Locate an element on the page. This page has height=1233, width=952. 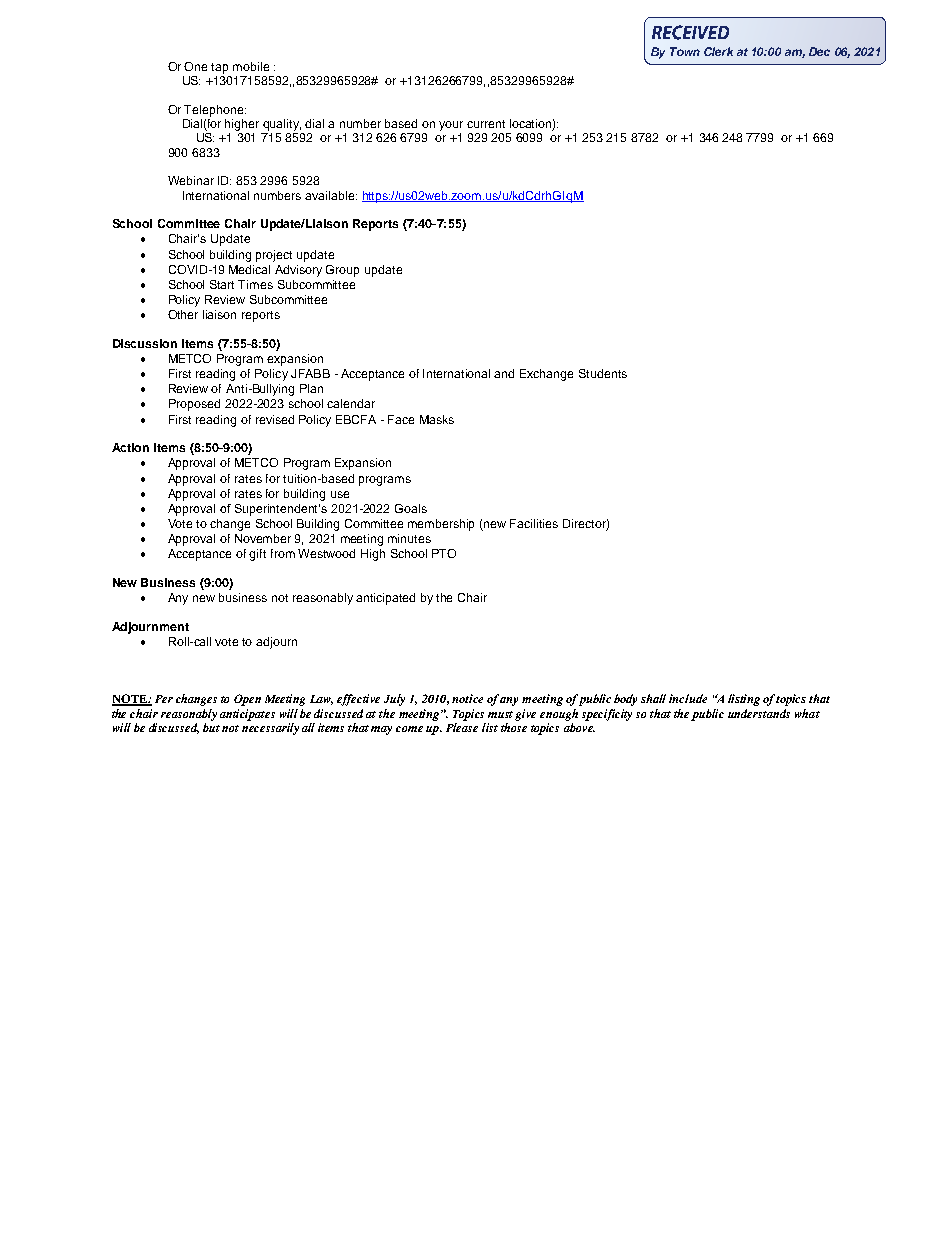
membership is located at coordinates (441, 525).
